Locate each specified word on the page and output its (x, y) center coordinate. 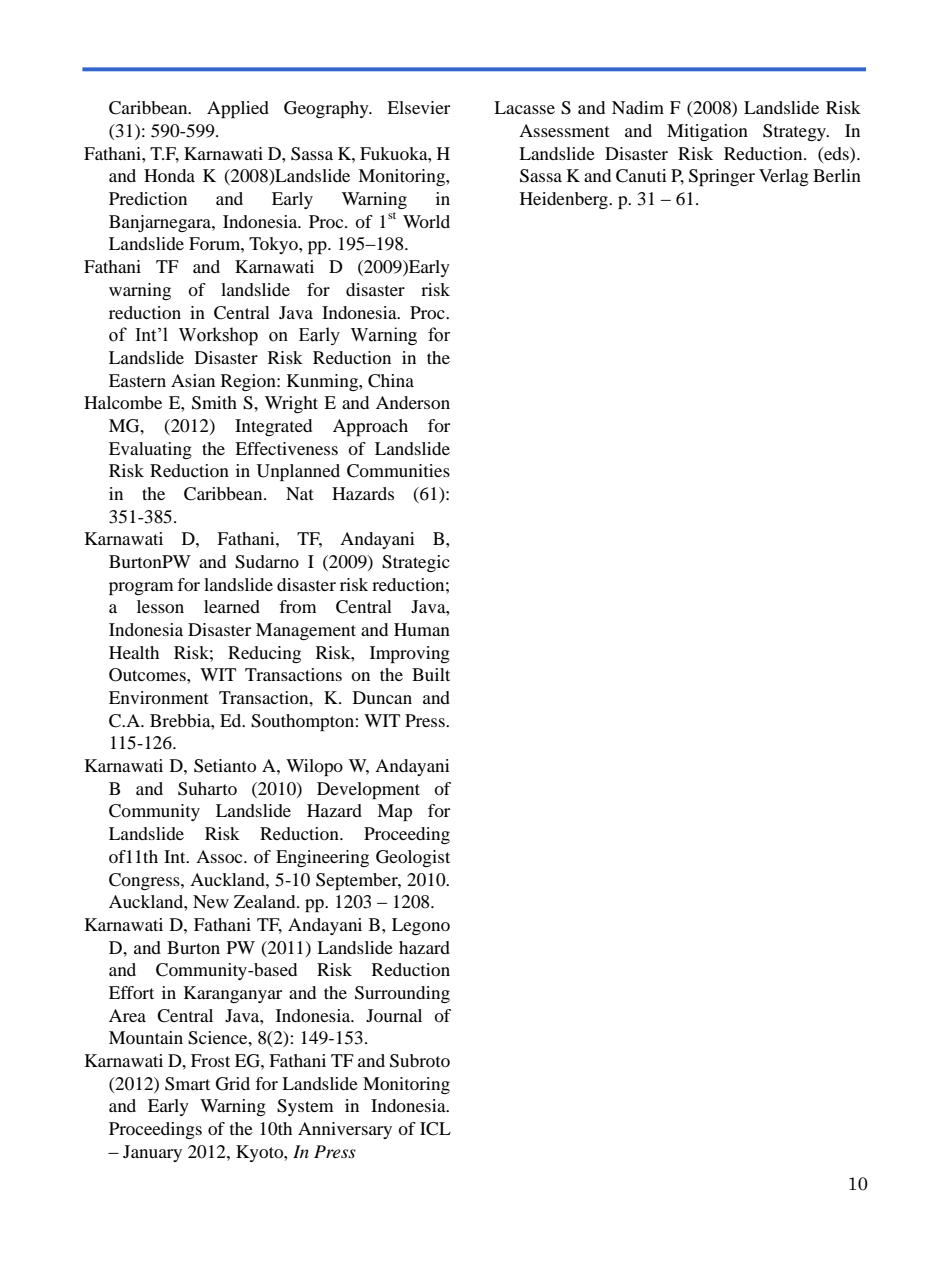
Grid (233, 1084)
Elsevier (418, 107)
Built (431, 674)
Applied (238, 109)
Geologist (413, 858)
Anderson (413, 402)
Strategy (796, 132)
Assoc (220, 856)
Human (422, 629)
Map (394, 812)
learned (232, 606)
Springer (722, 177)
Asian (193, 380)
